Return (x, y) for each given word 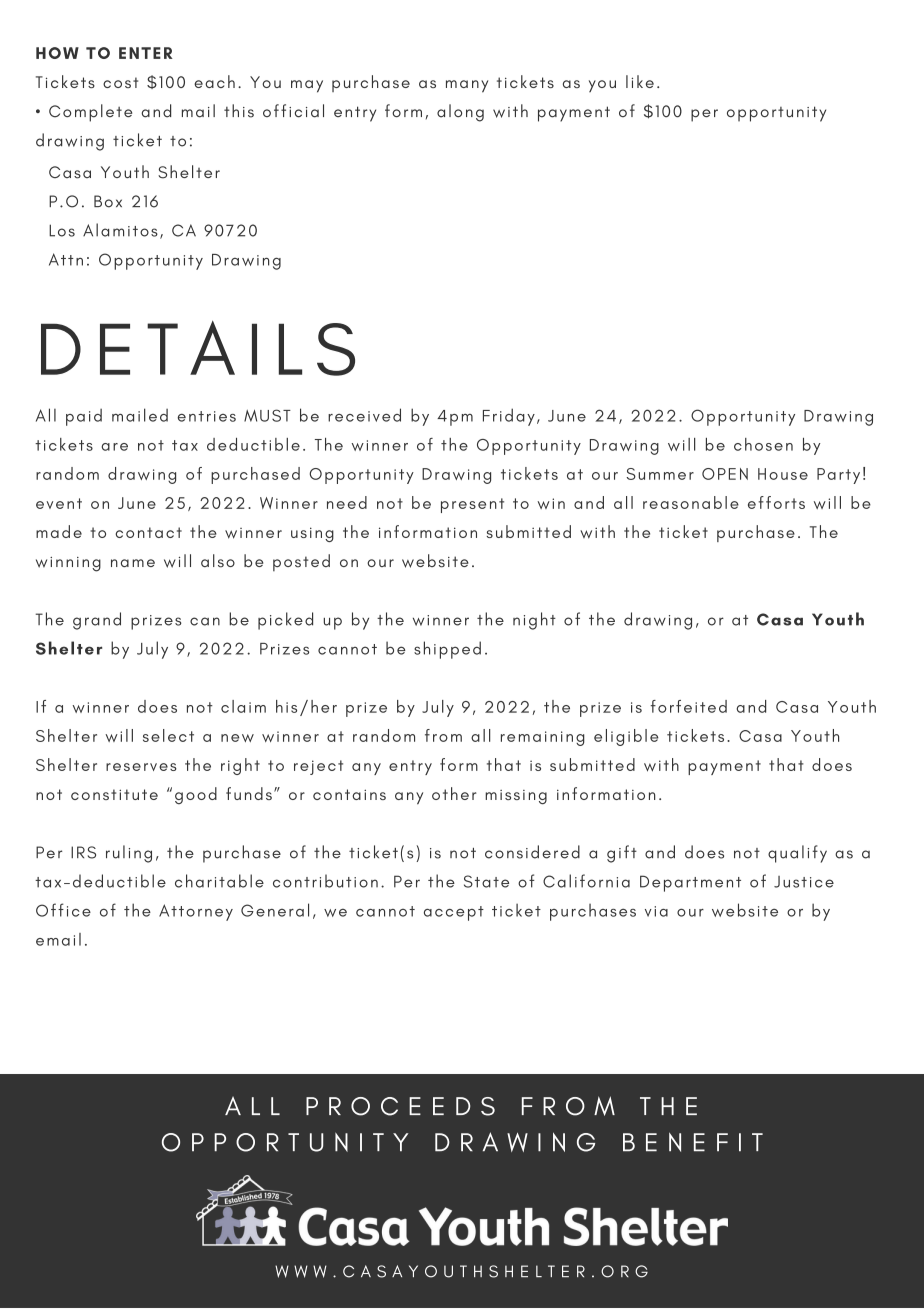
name (133, 563)
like (640, 81)
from (443, 735)
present (472, 505)
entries (207, 416)
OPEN (725, 474)
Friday (509, 417)
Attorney (196, 912)
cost (120, 82)
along (460, 113)
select (168, 735)
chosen (763, 444)
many (467, 86)
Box (108, 201)
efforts (776, 502)
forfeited (689, 706)
